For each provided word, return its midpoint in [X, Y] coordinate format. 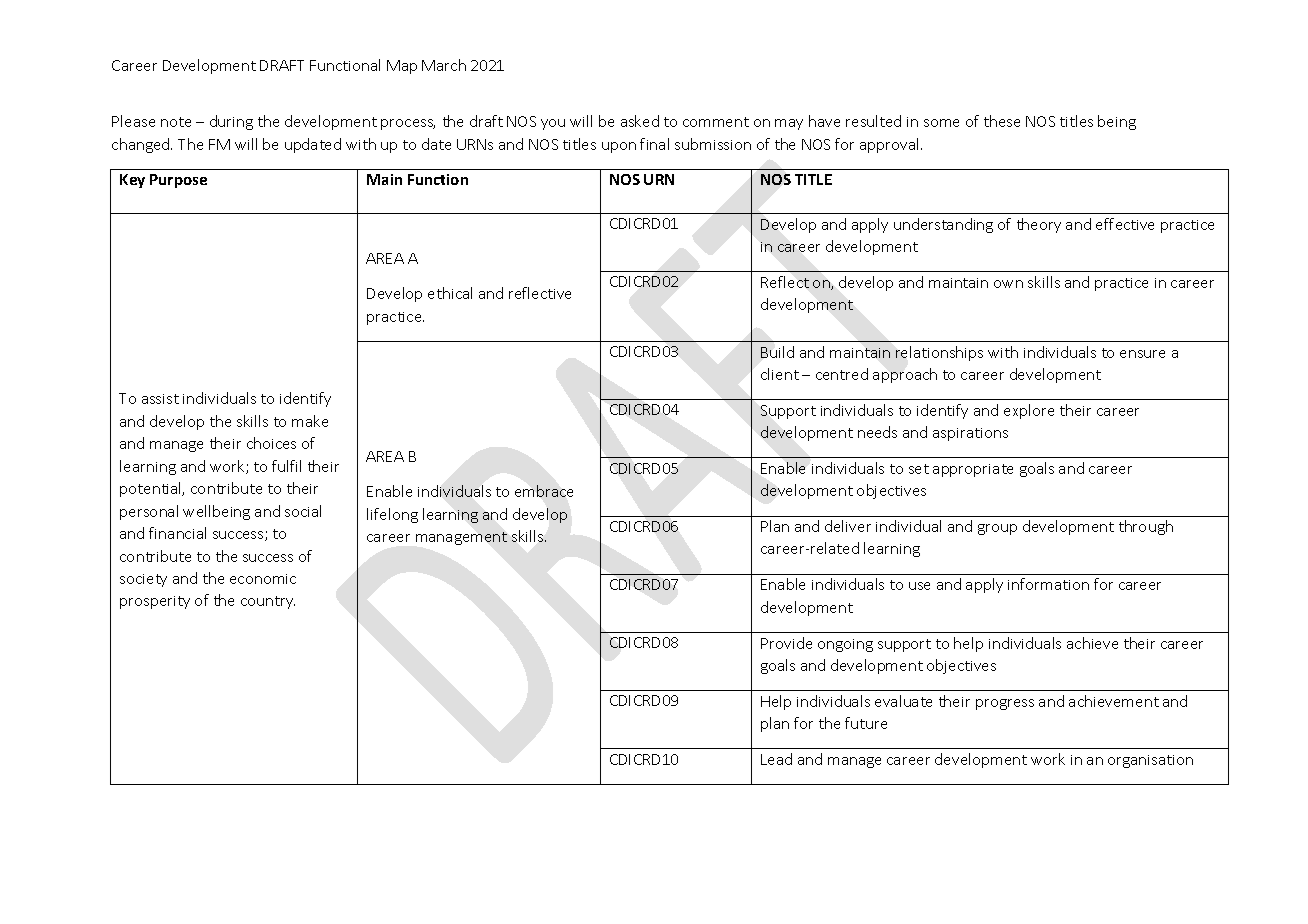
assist [160, 399]
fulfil [286, 466]
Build [777, 352]
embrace [544, 491]
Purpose [178, 181]
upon [619, 147]
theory [1039, 225]
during [231, 122]
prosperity [155, 602]
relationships [939, 353]
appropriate [973, 470]
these [1002, 121]
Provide [786, 643]
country [268, 602]
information [1048, 584]
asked [640, 121]
